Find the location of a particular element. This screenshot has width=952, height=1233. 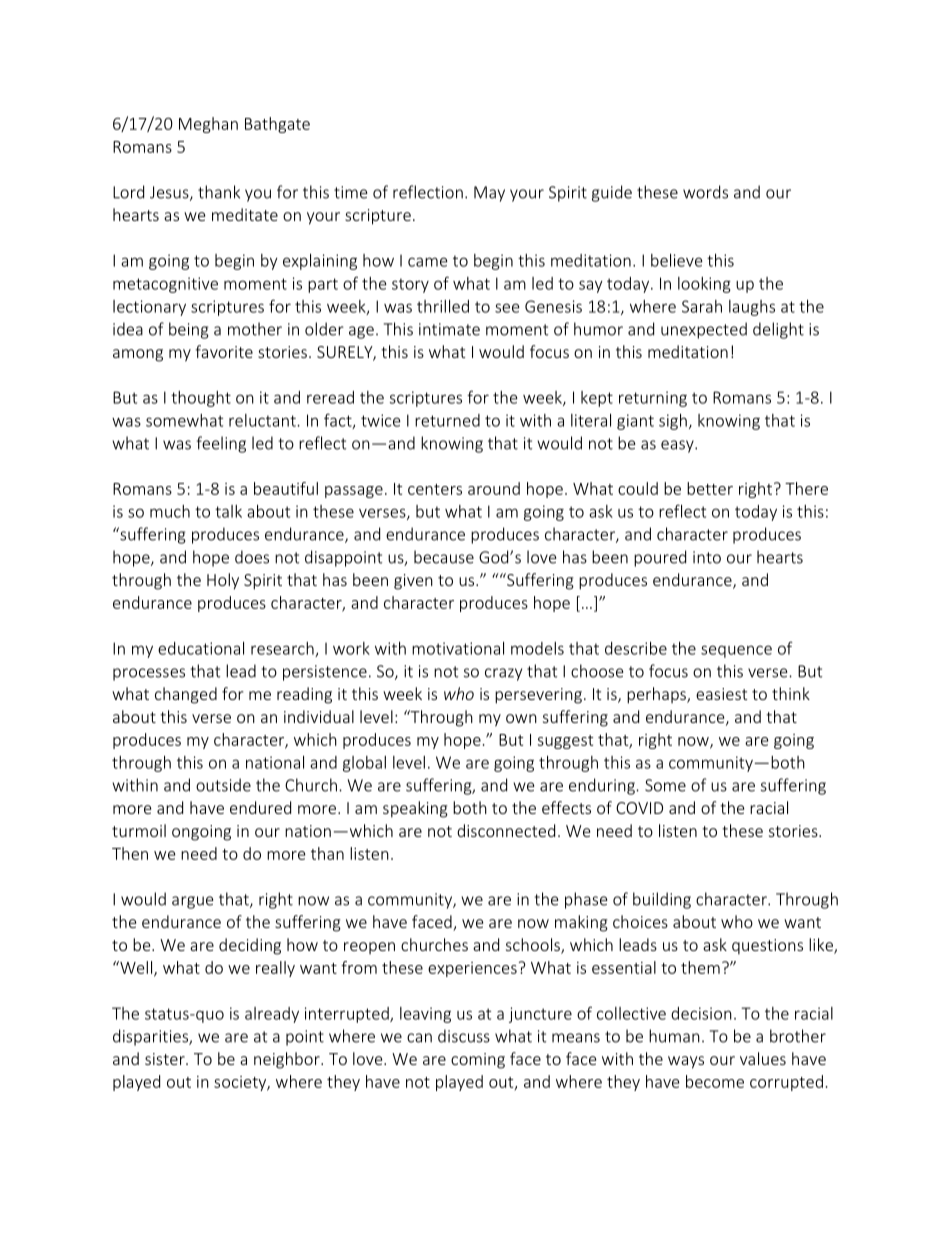

May is located at coordinates (489, 194).
